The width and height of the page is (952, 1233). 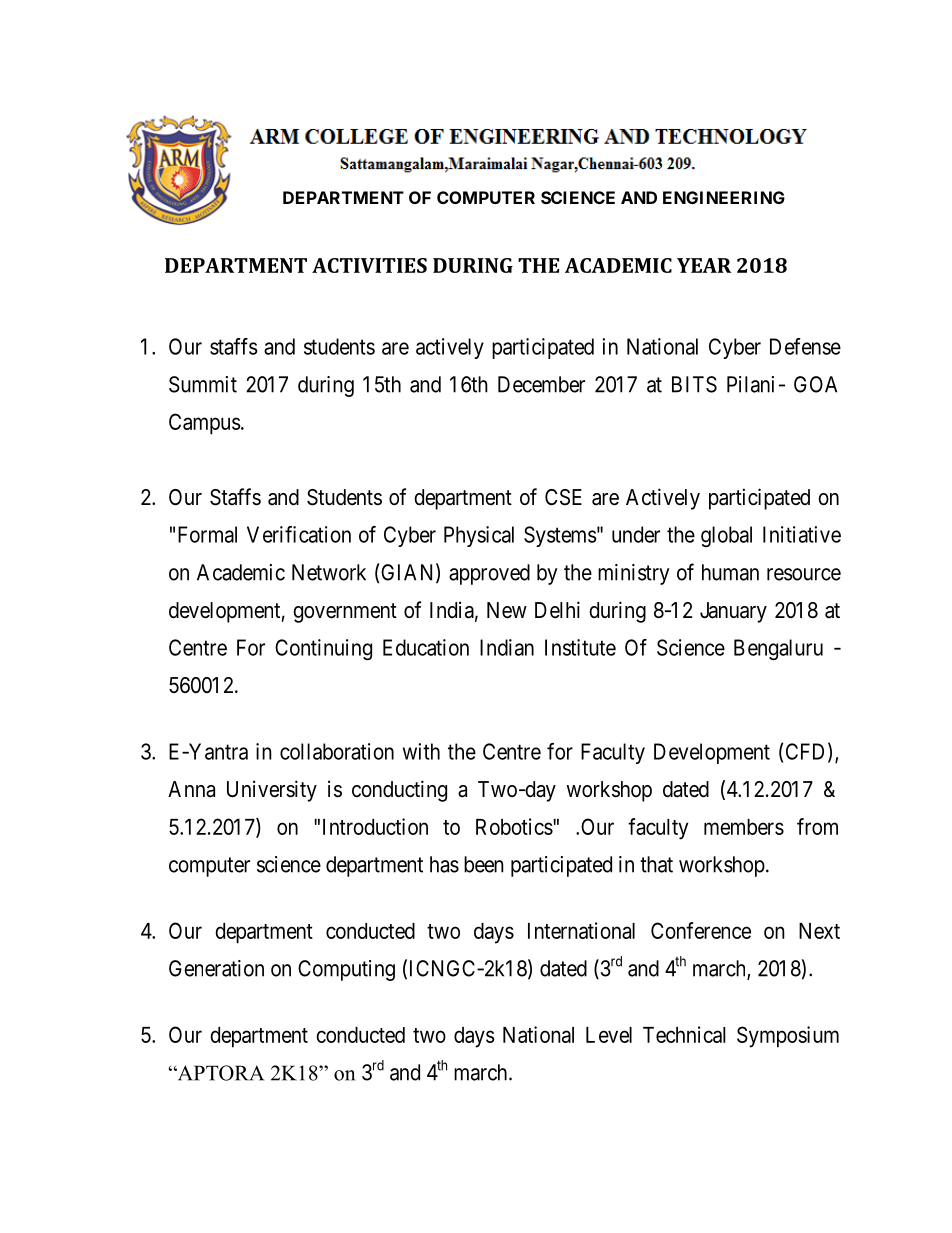 What do you see at coordinates (323, 649) in the page?
I see `Continuing` at bounding box center [323, 649].
